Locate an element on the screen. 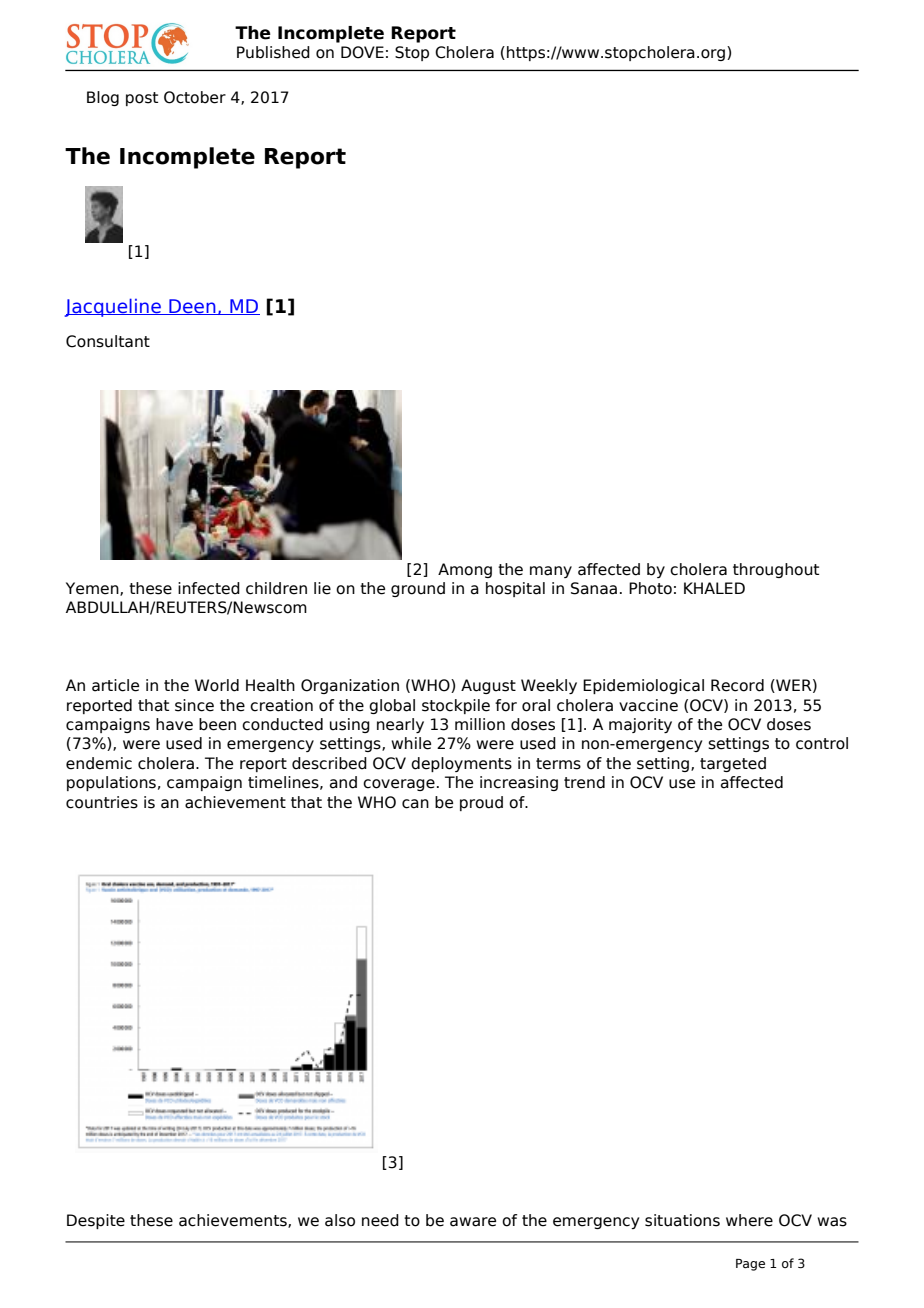  countries is located at coordinates (102, 802).
